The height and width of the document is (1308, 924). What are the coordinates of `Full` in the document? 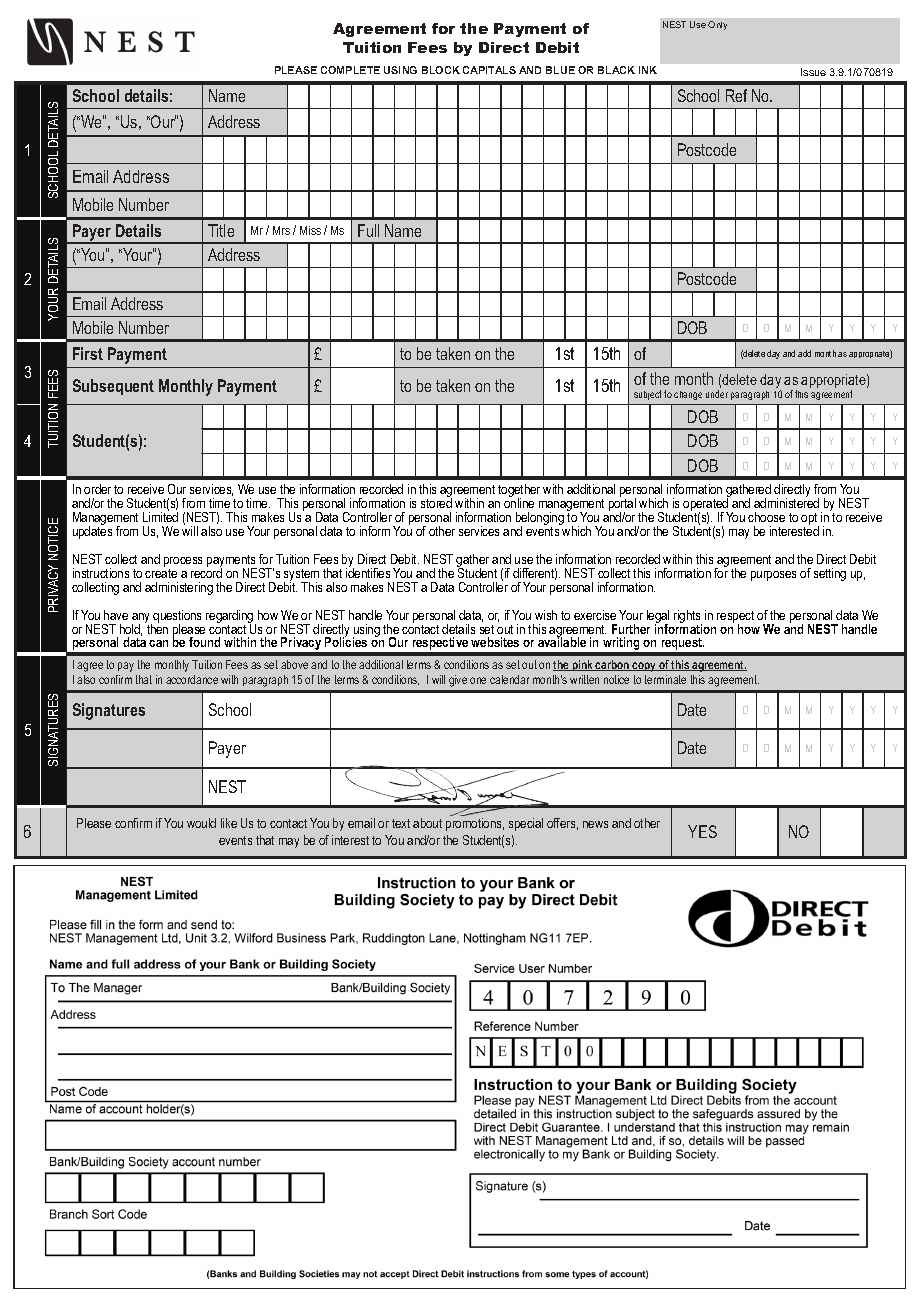 It's located at (368, 230).
